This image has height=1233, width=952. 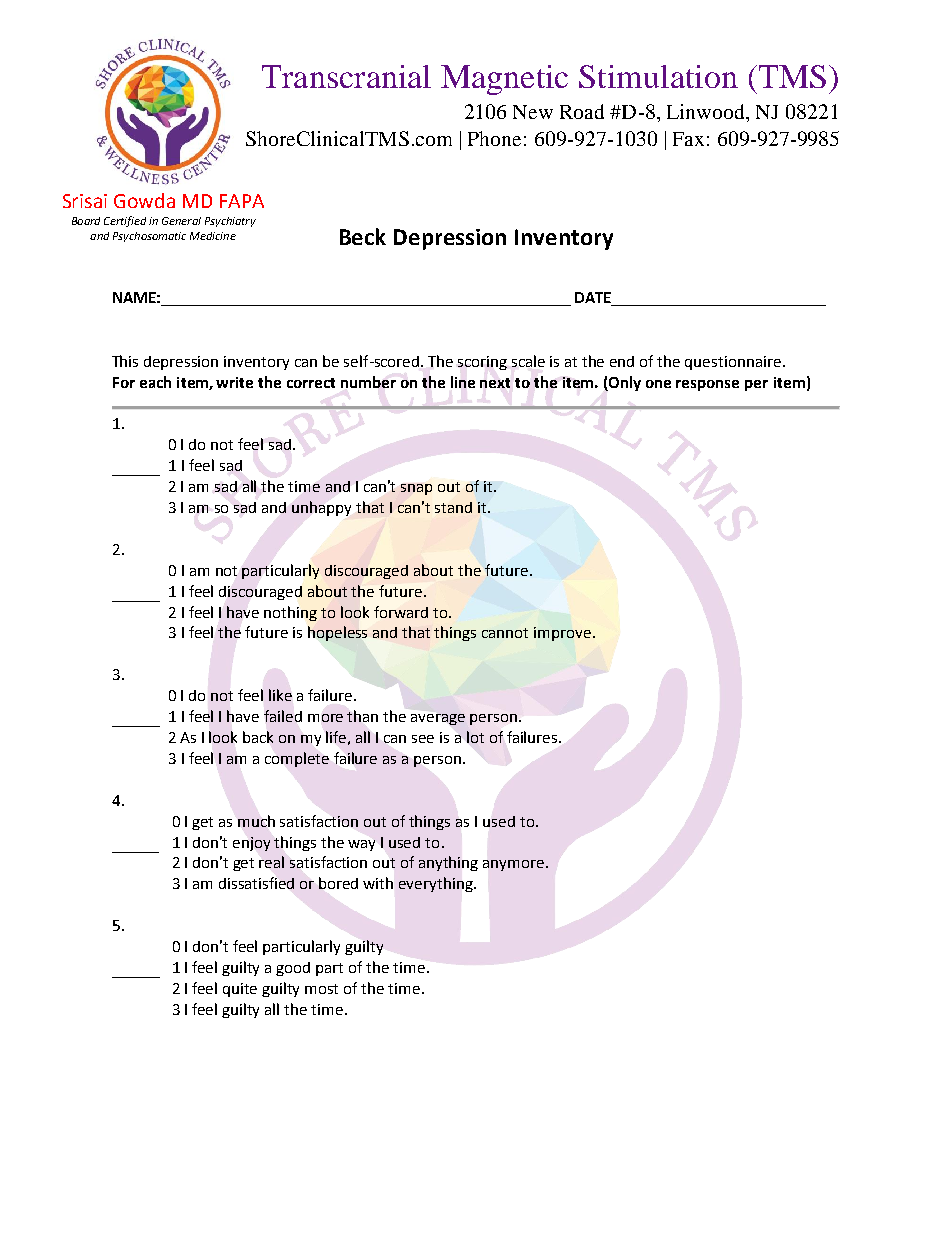 I want to click on Only, so click(x=624, y=383).
